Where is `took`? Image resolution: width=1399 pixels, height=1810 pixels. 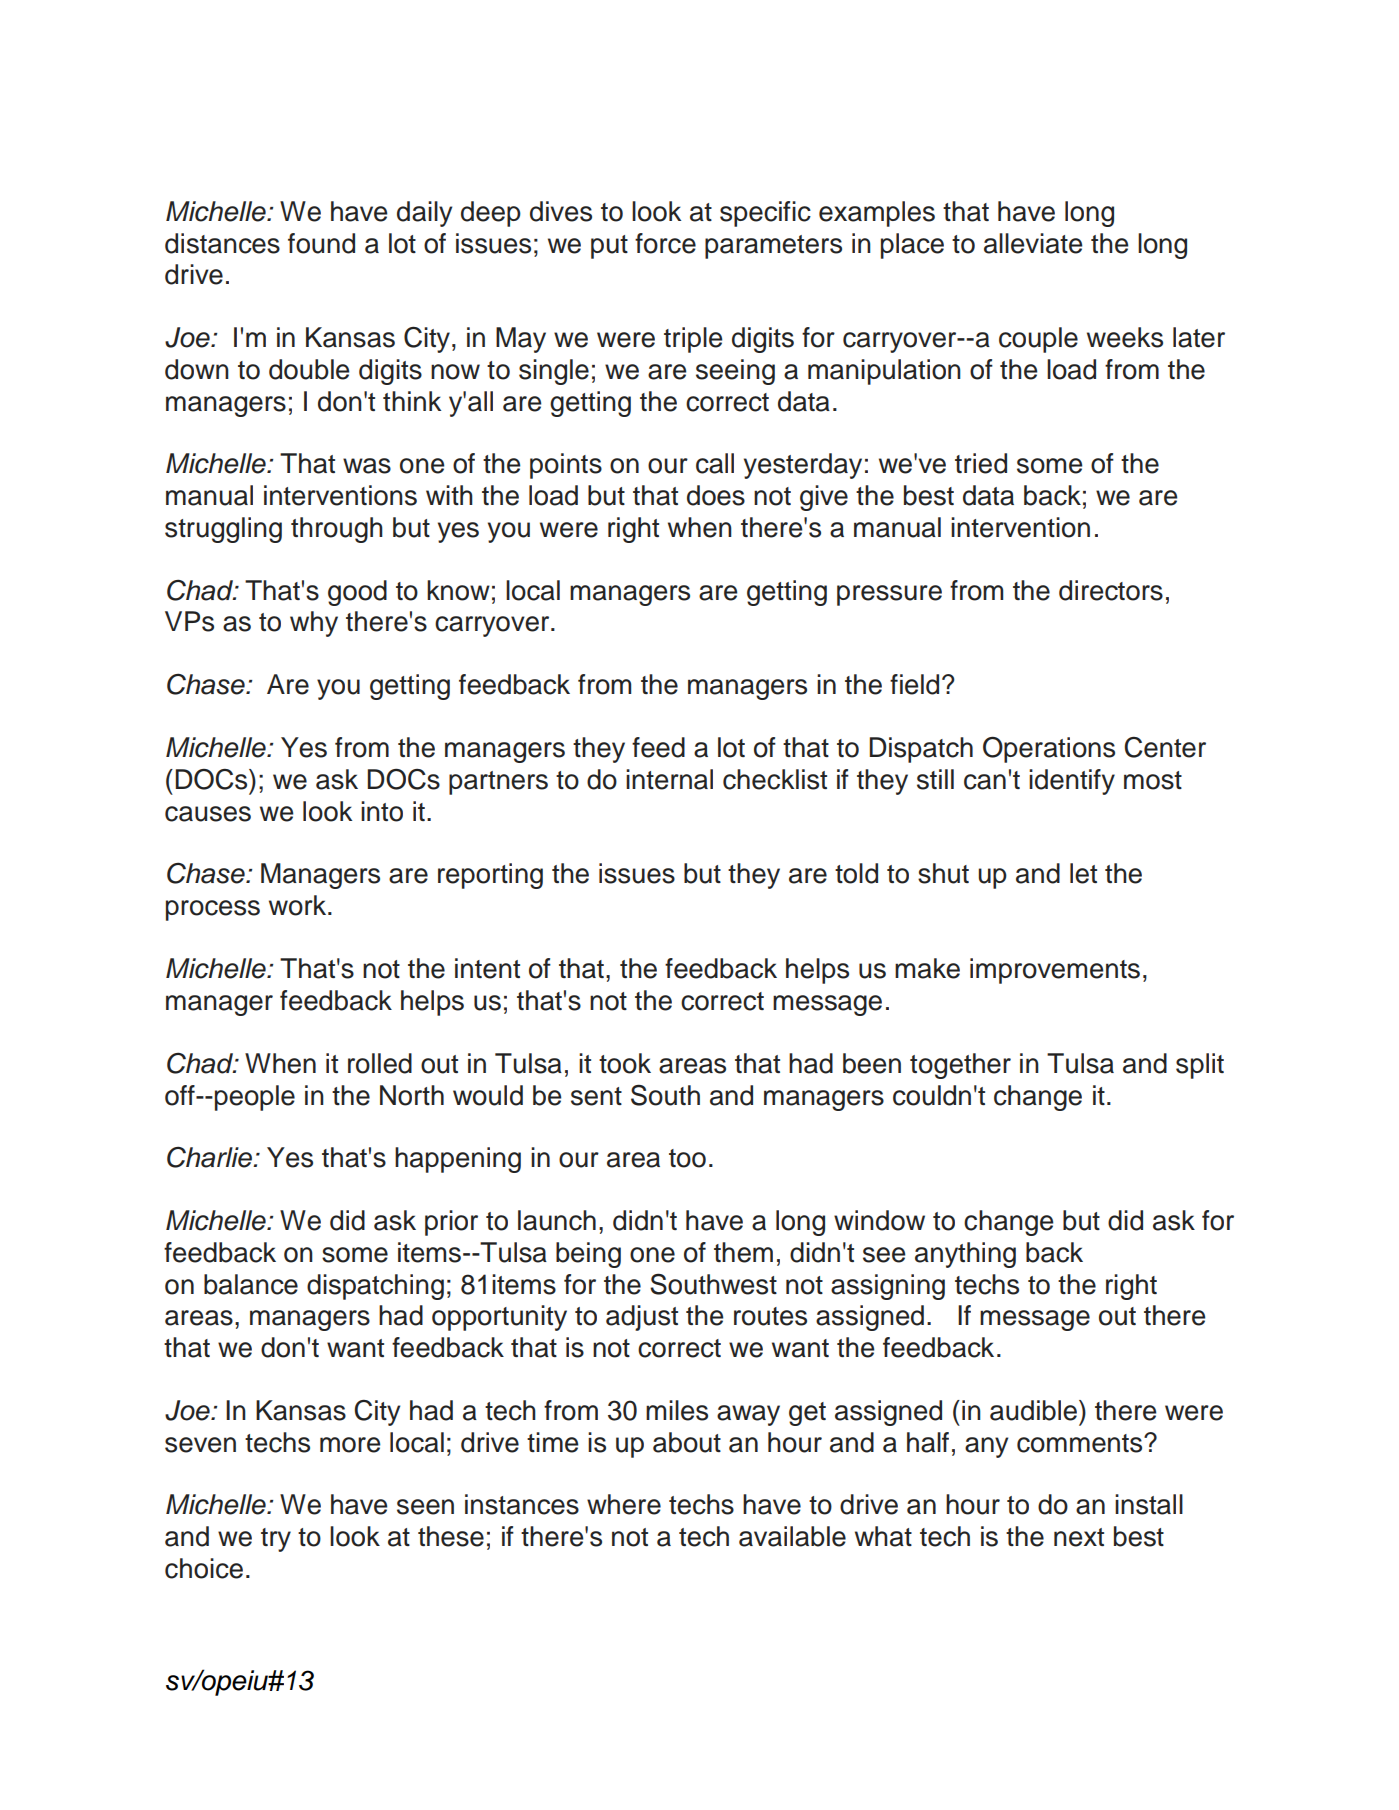
took is located at coordinates (625, 1063).
